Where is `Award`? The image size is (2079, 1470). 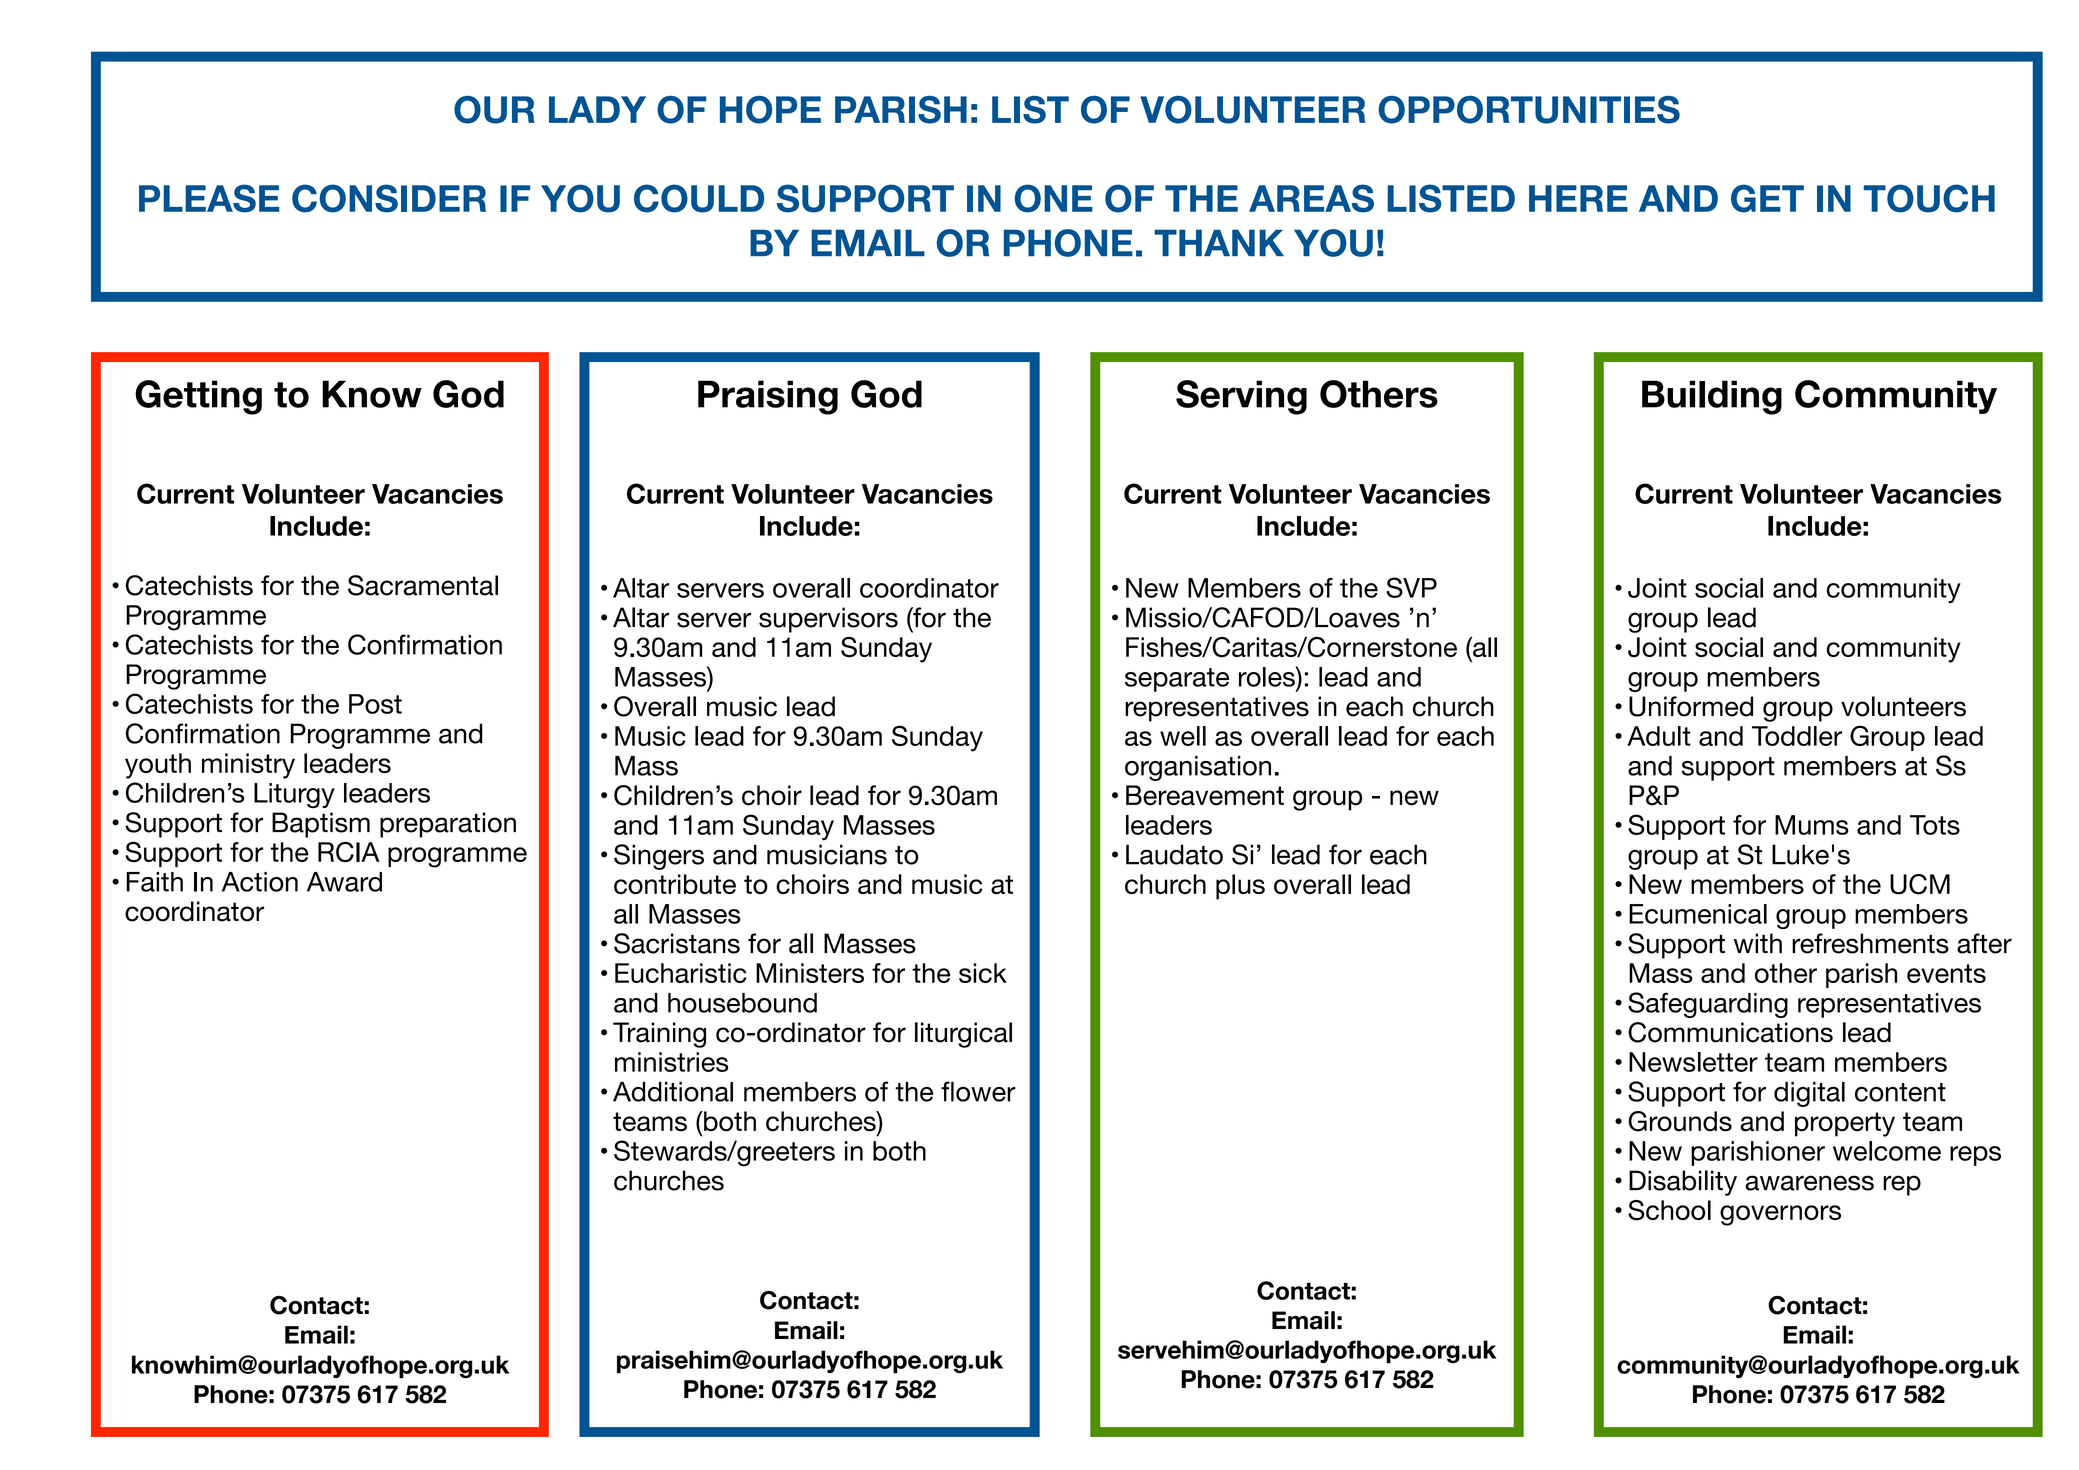
Award is located at coordinates (344, 882).
